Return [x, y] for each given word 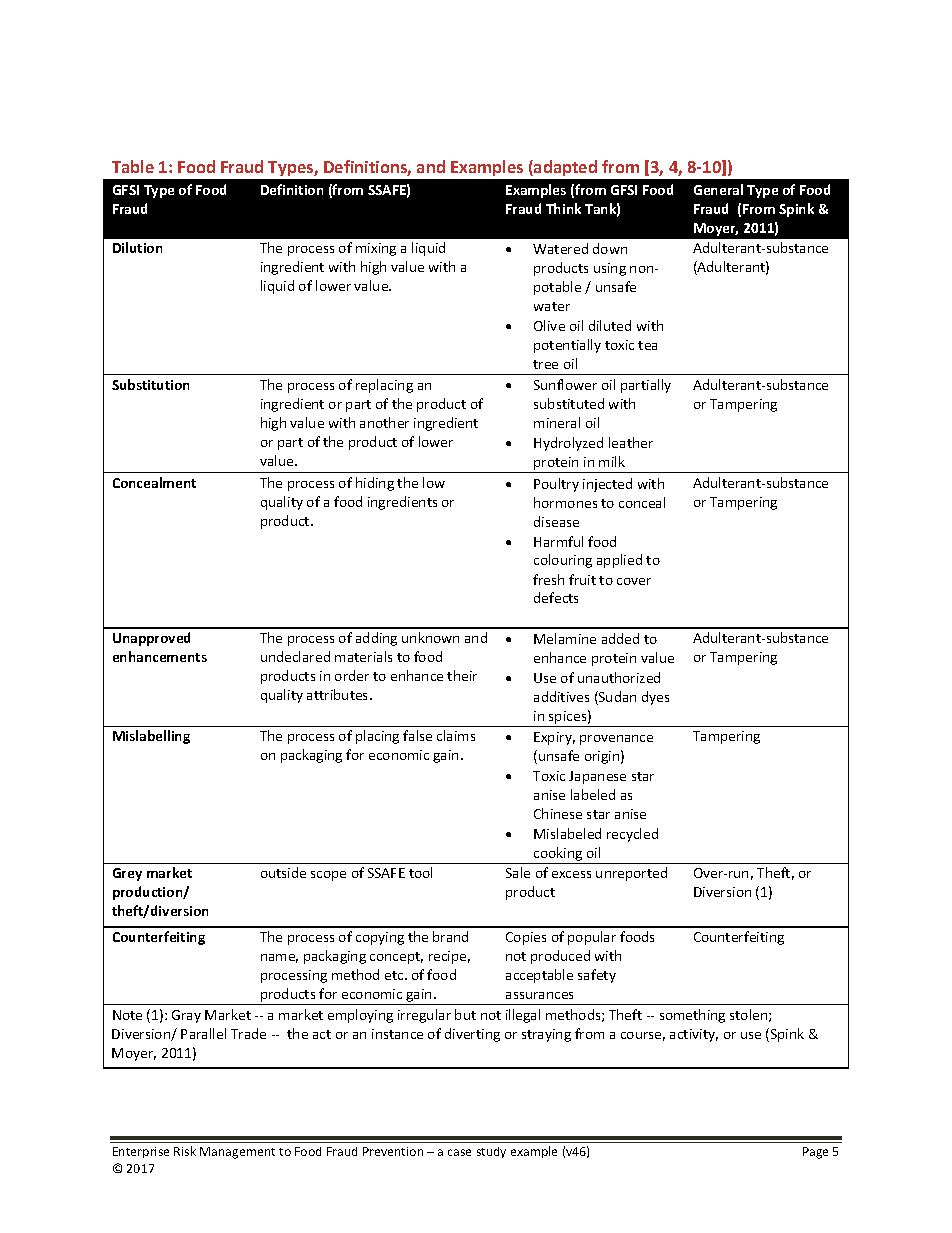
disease [556, 521]
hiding [375, 484]
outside [283, 872]
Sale [518, 872]
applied [619, 561]
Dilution [137, 247]
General [718, 189]
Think [563, 208]
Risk [185, 1151]
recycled [632, 835]
